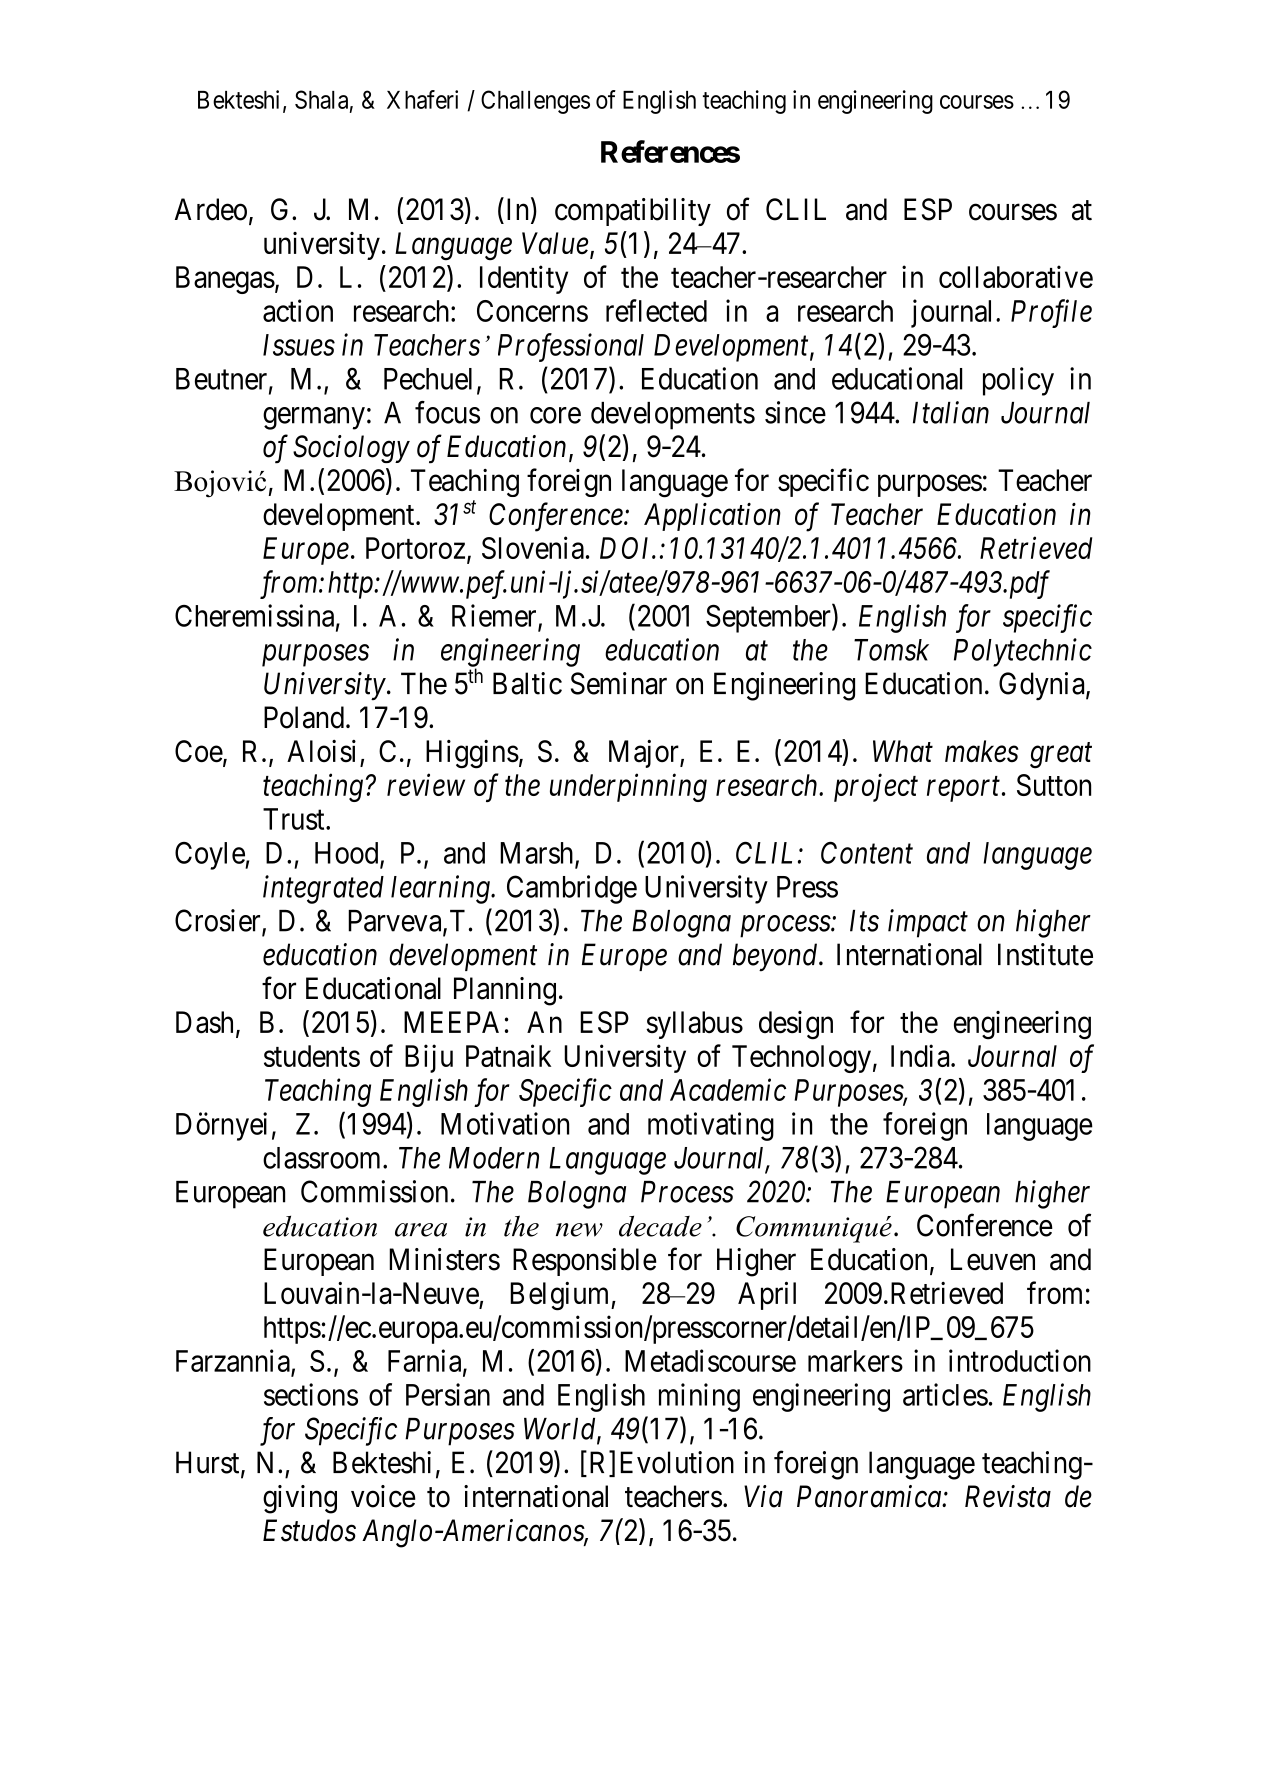 This page has width=1266, height=1788. Describe the element at coordinates (951, 412) in the page. I see `Italian` at that location.
